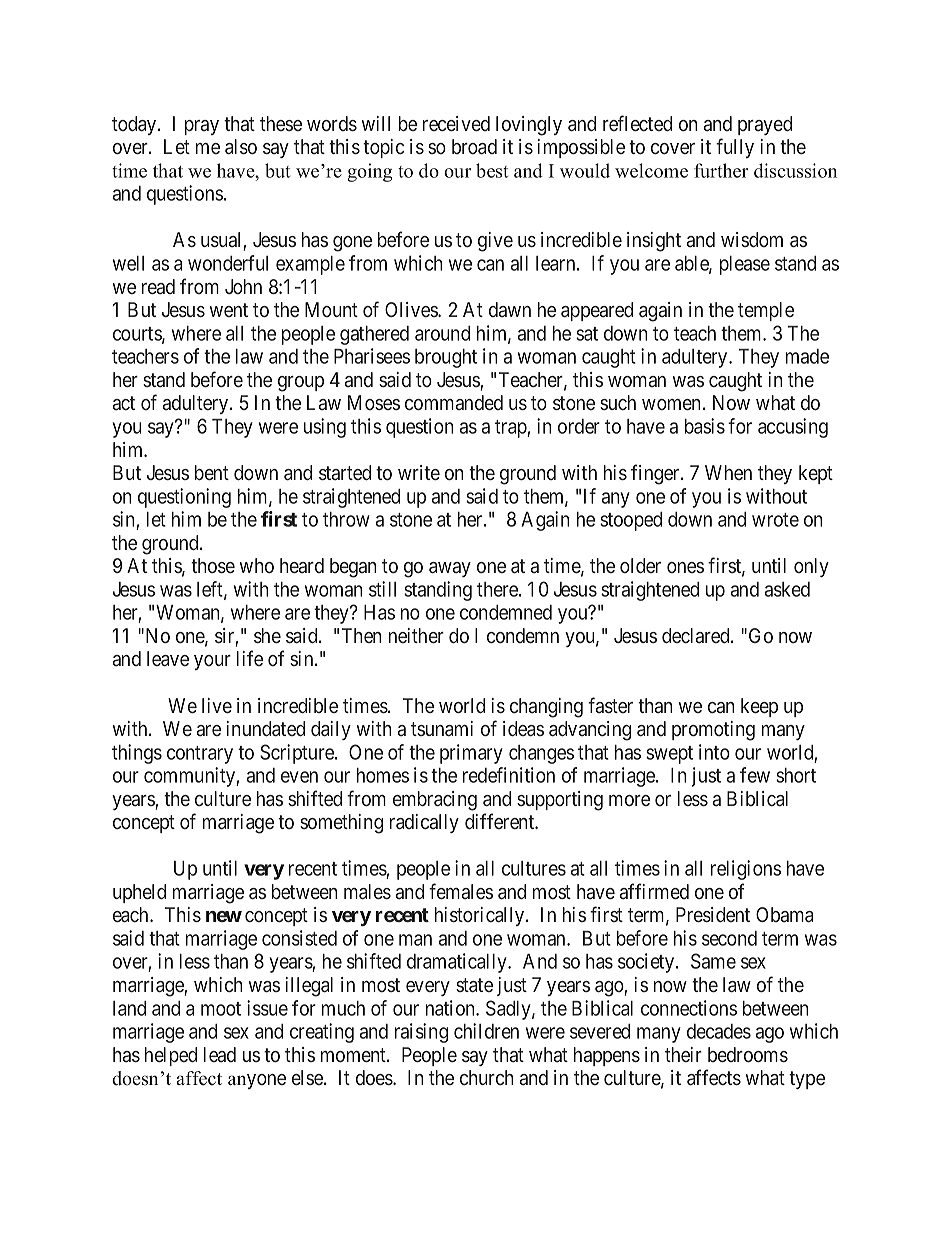 Image resolution: width=952 pixels, height=1233 pixels. What do you see at coordinates (419, 472) in the screenshot?
I see `write` at bounding box center [419, 472].
